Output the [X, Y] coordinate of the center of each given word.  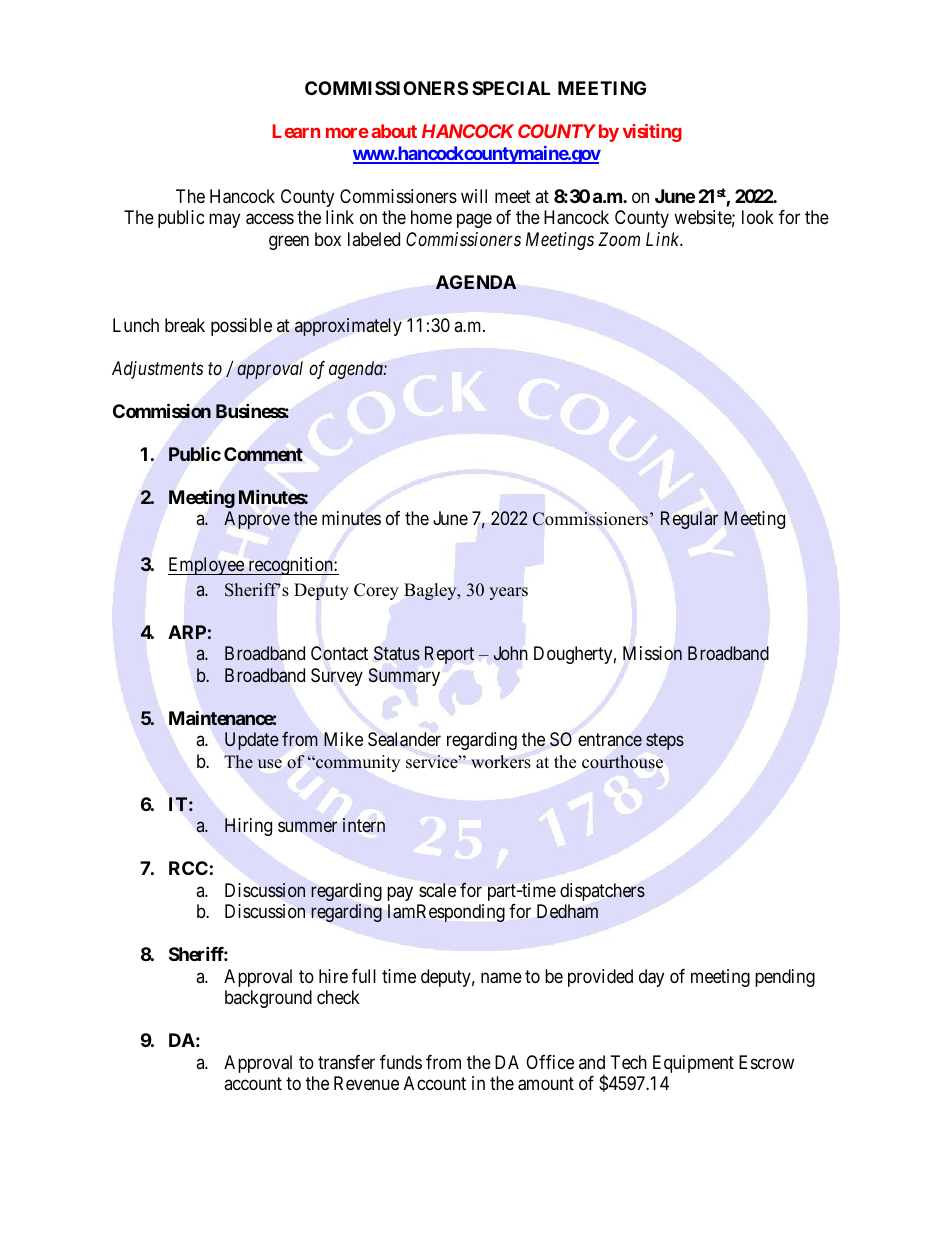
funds [401, 1062]
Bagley [431, 591]
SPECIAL [511, 88]
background [268, 999]
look [758, 217]
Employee [207, 566]
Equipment [693, 1064]
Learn [296, 131]
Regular [689, 520]
